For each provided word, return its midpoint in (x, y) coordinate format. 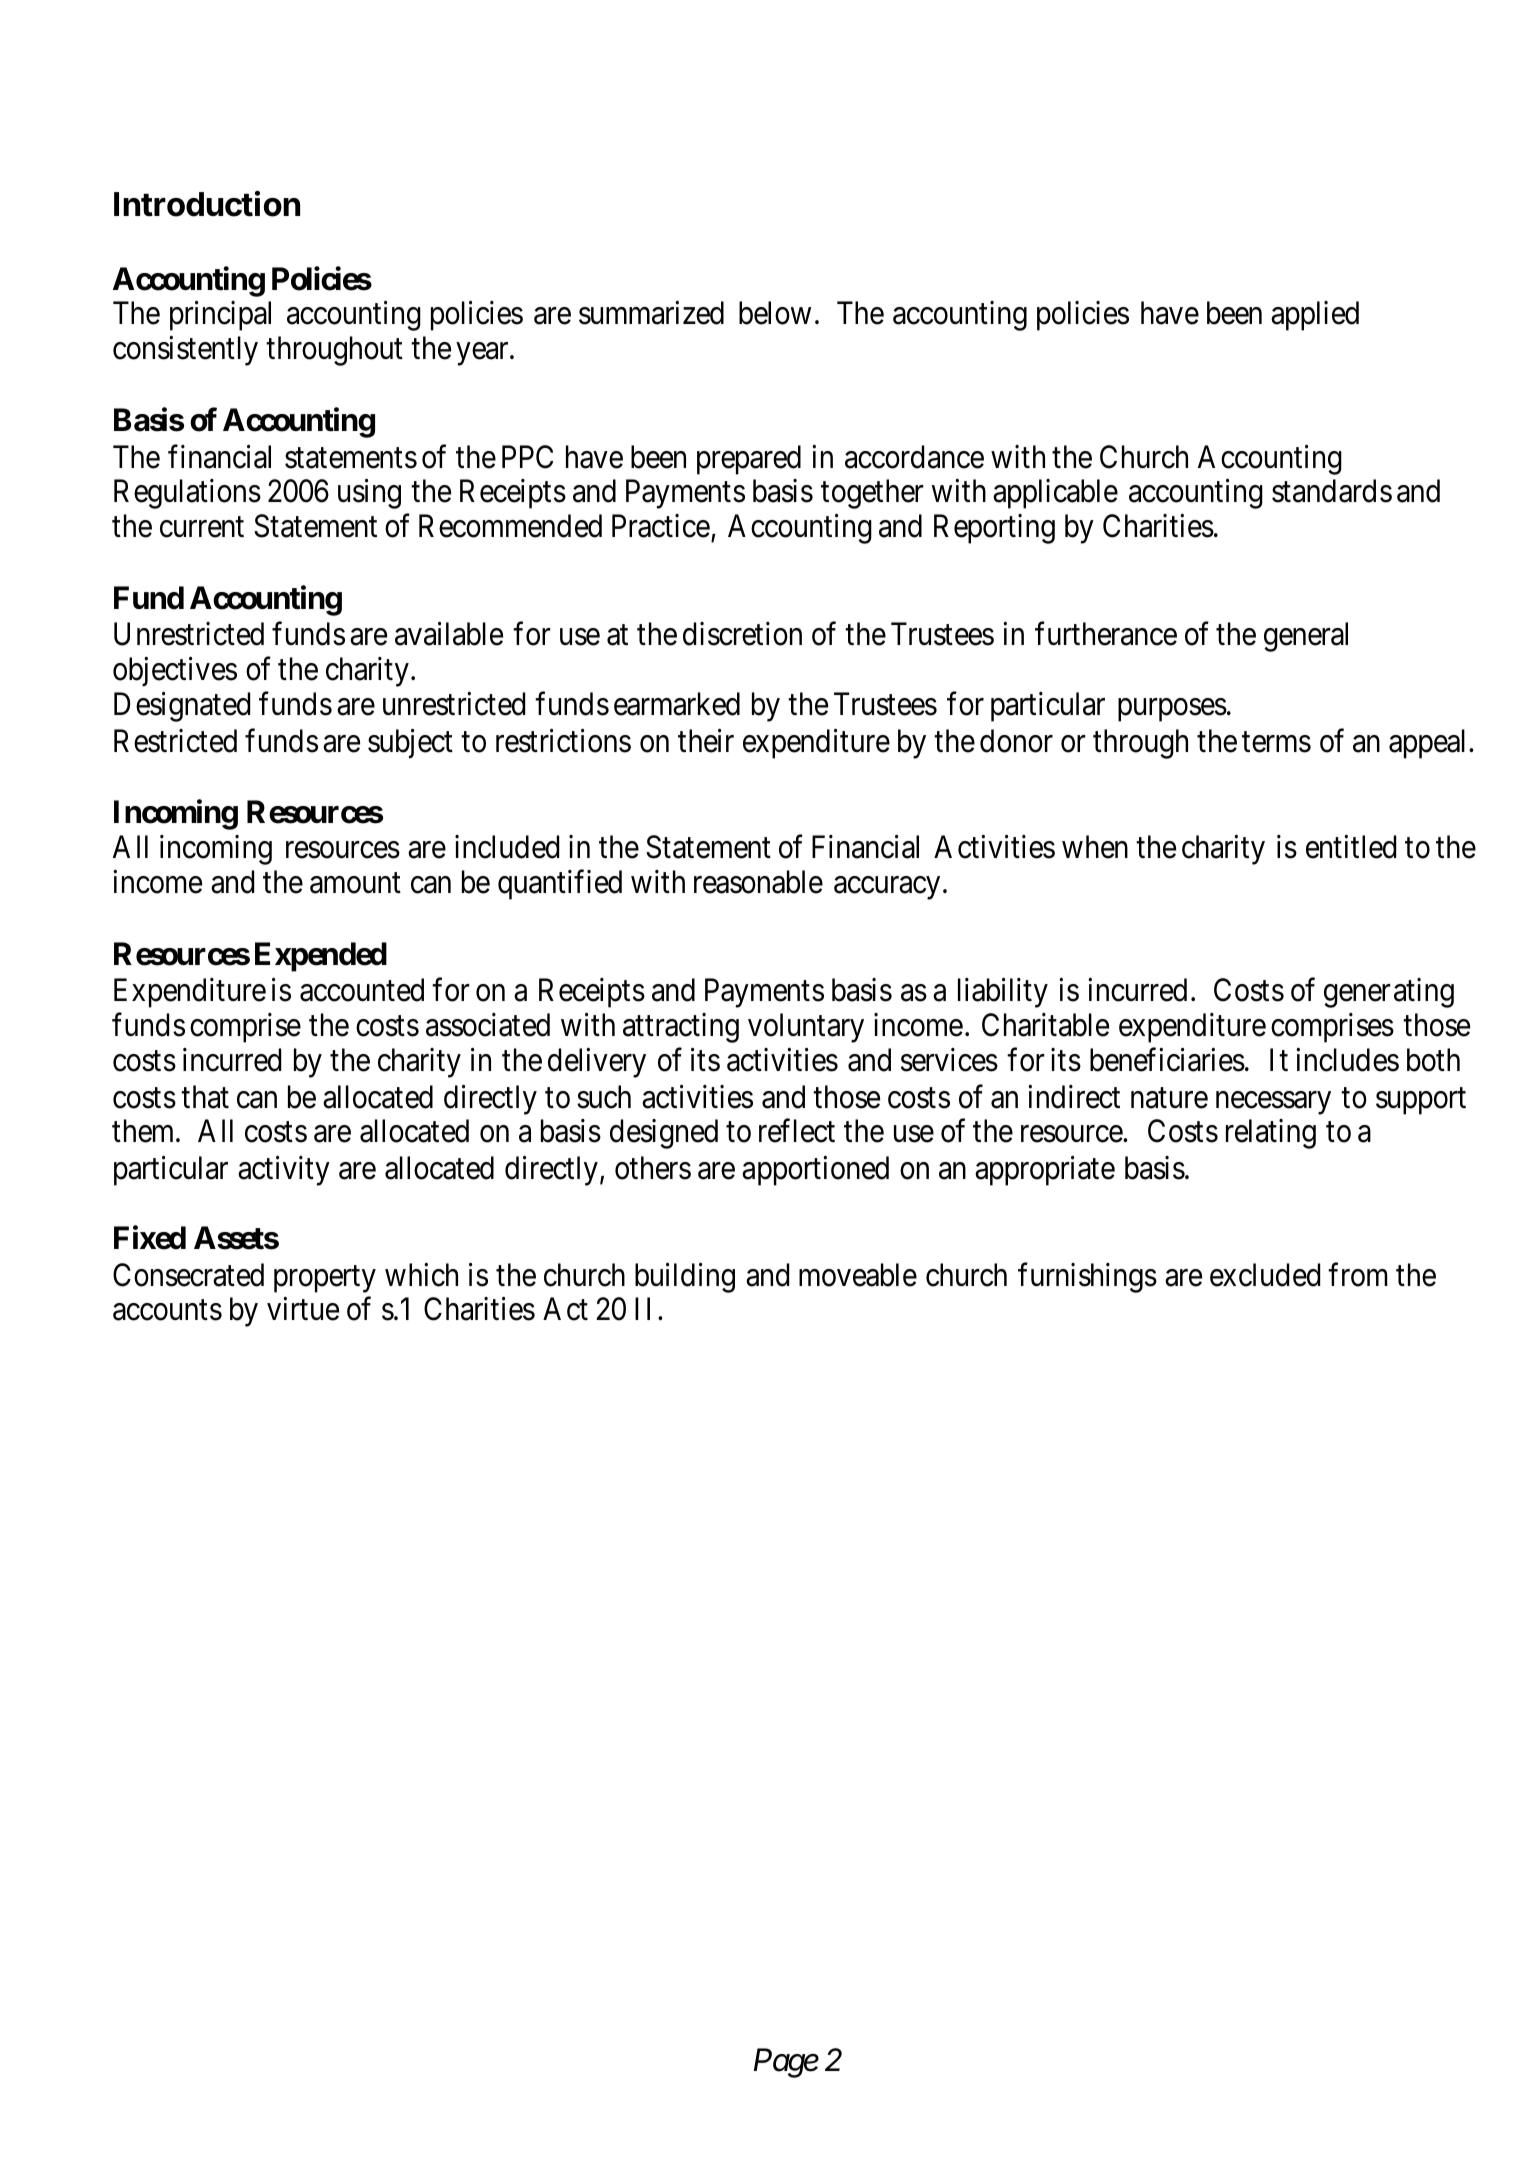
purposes (1172, 710)
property (325, 1279)
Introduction (207, 204)
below (775, 313)
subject (410, 744)
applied (1315, 316)
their (706, 741)
